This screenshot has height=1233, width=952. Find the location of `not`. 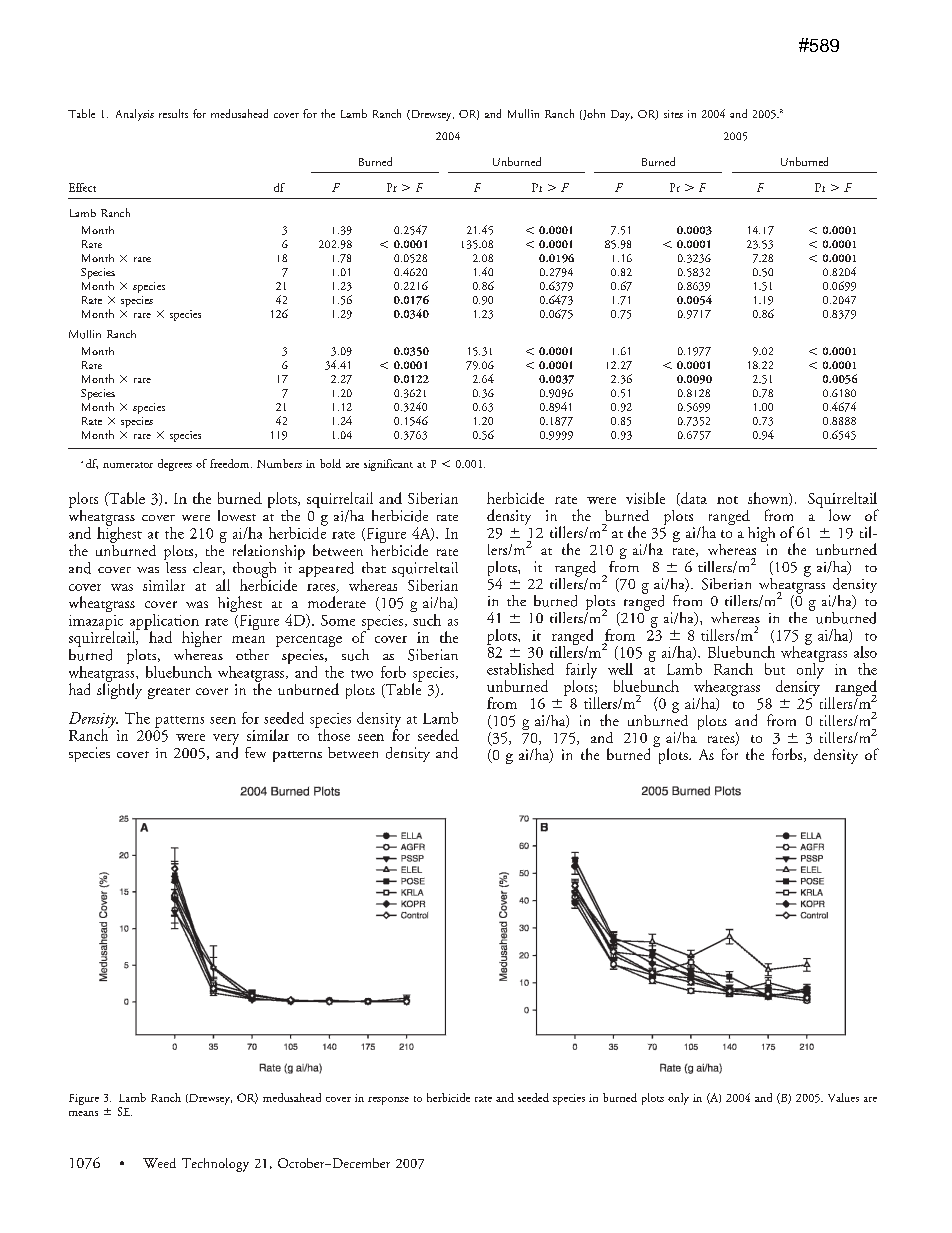

not is located at coordinates (727, 500).
